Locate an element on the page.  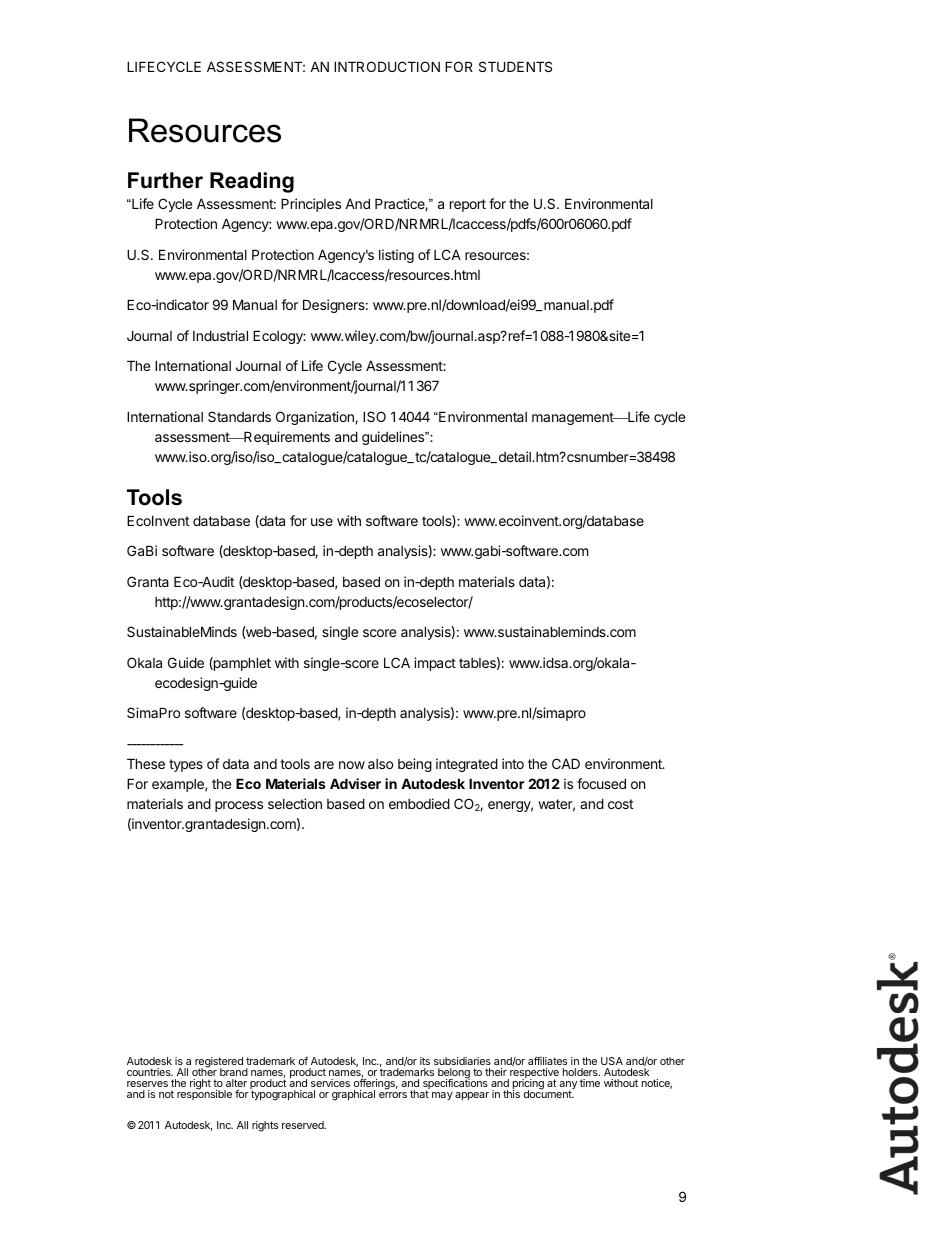
errors is located at coordinates (393, 1095).
